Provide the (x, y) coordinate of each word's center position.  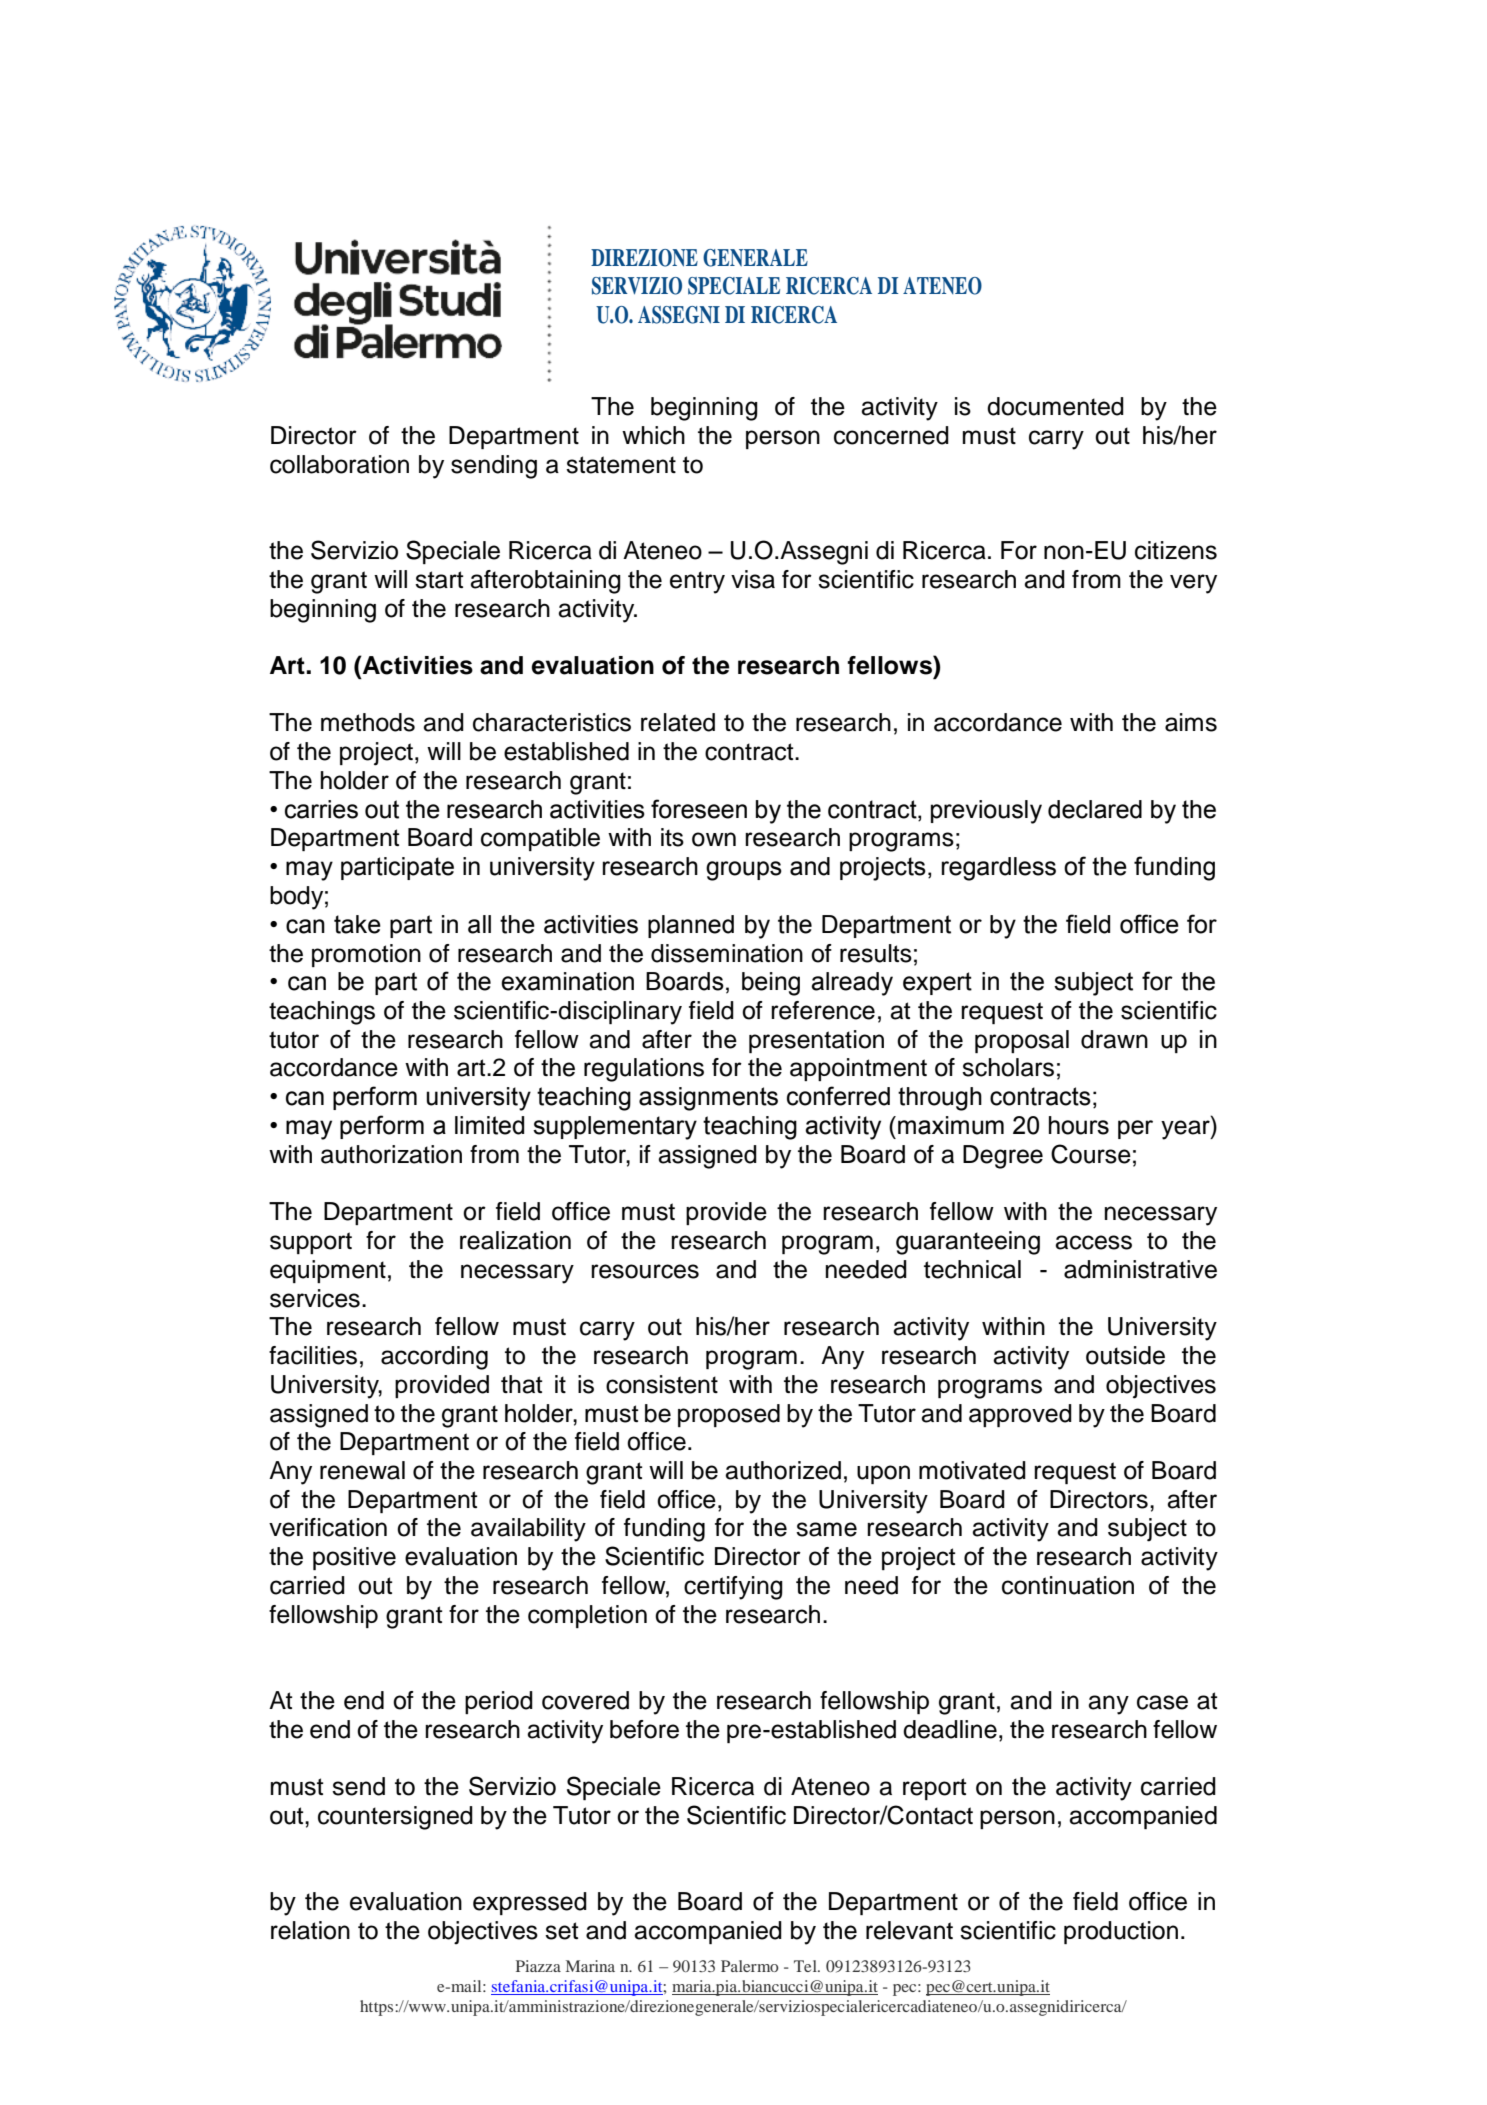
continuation (1068, 1585)
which (653, 435)
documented (1055, 406)
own (714, 839)
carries (321, 809)
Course (1091, 1154)
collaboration (339, 464)
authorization (391, 1154)
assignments (708, 1099)
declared (1095, 809)
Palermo (750, 1966)
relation (310, 1930)
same (826, 1529)
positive (354, 1558)
